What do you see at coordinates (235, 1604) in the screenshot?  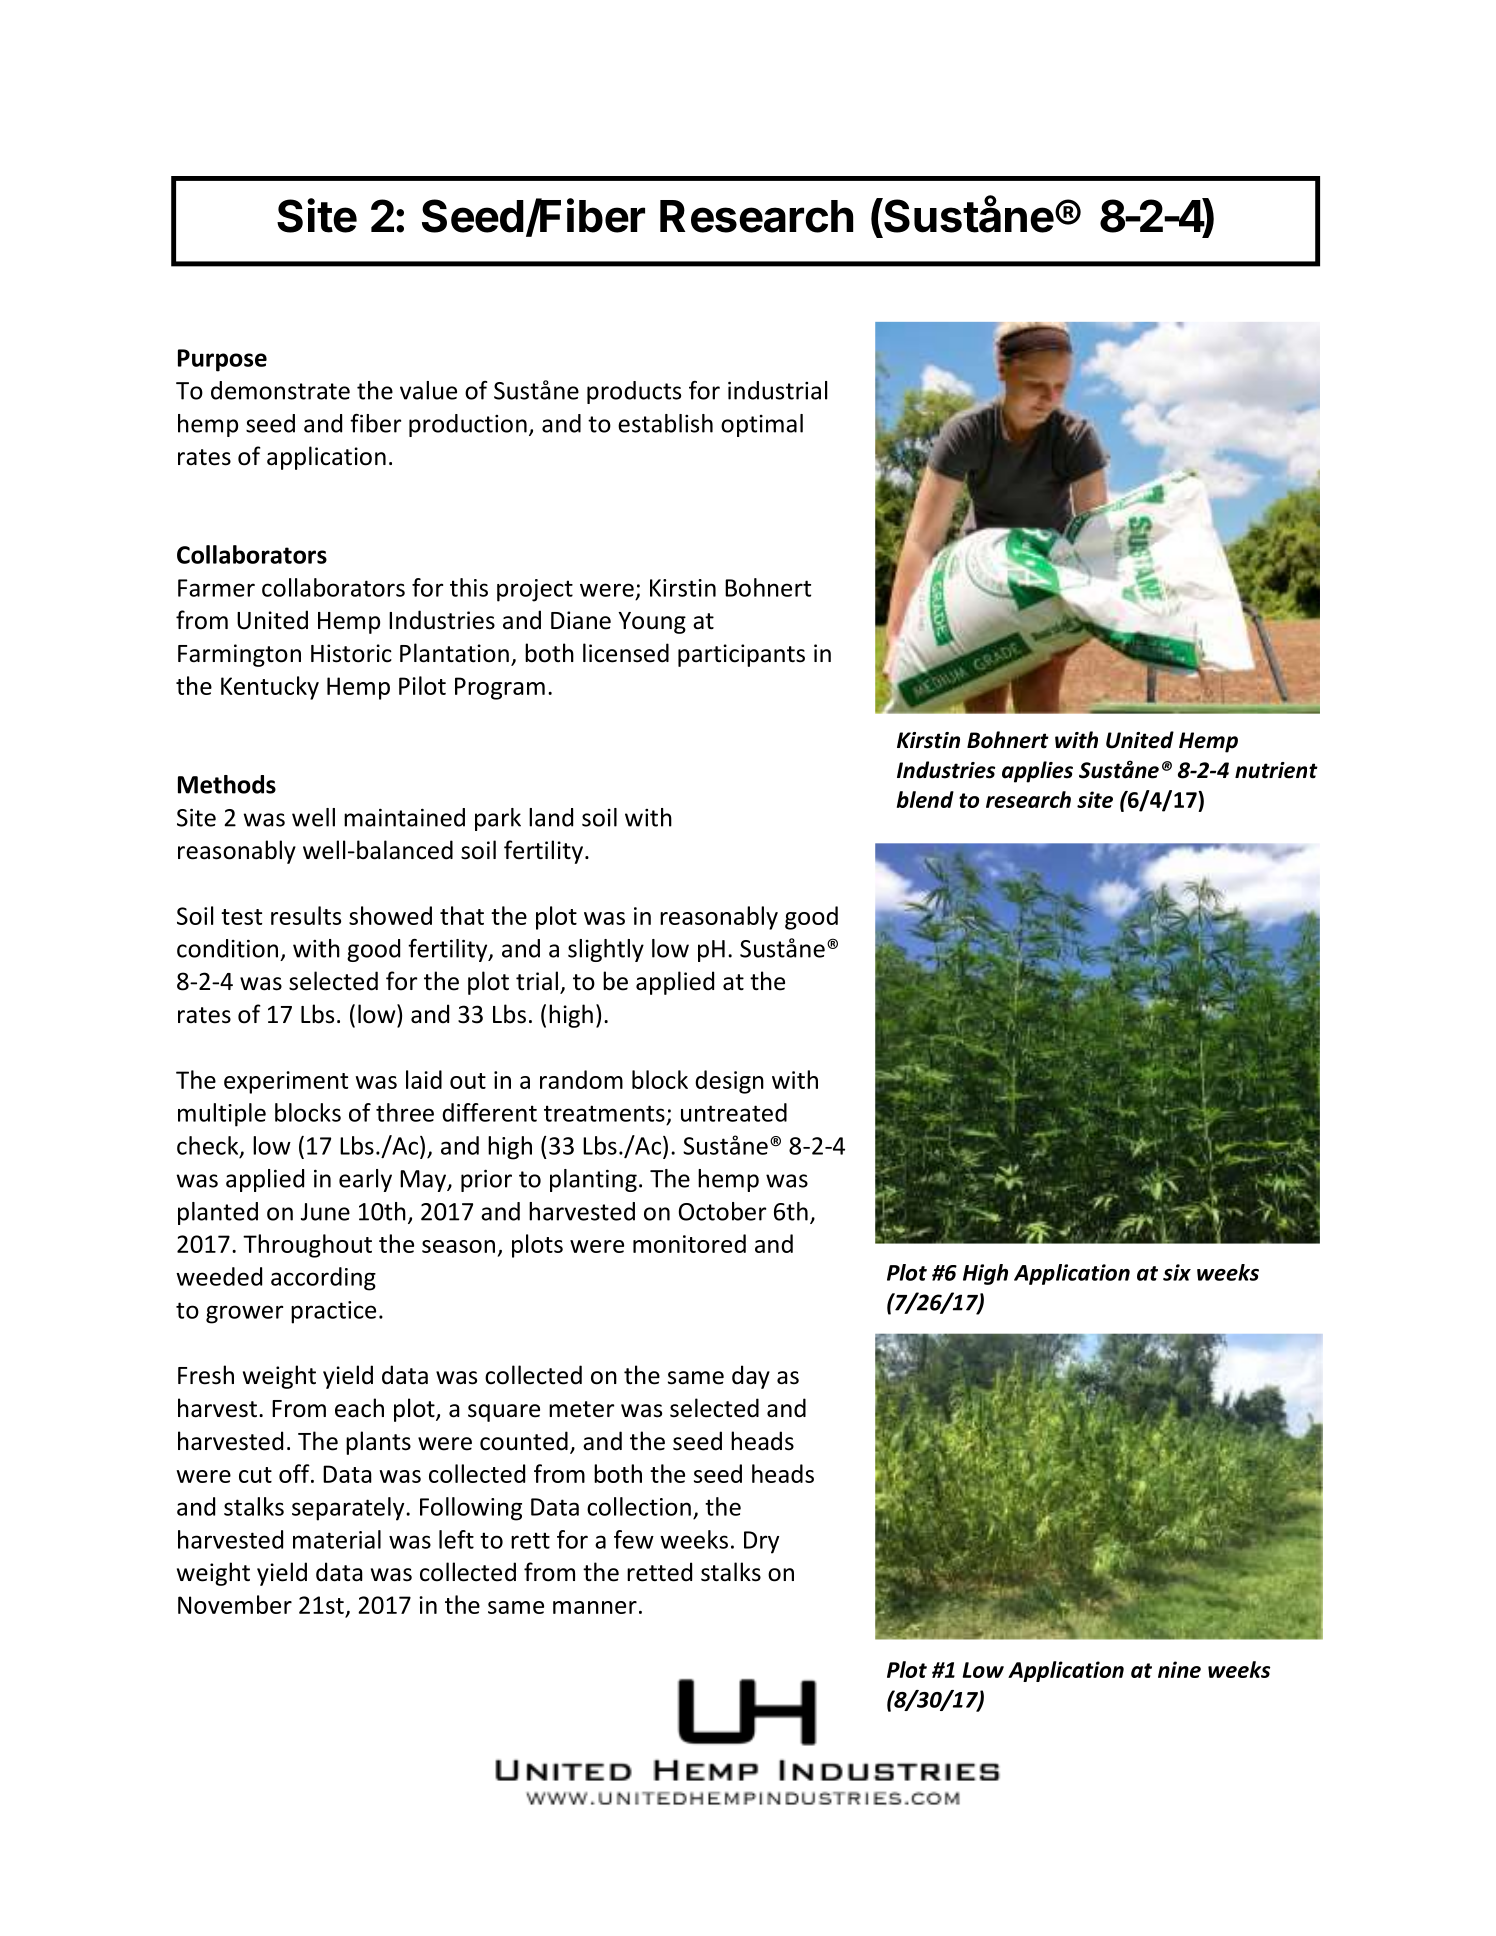 I see `November` at bounding box center [235, 1604].
